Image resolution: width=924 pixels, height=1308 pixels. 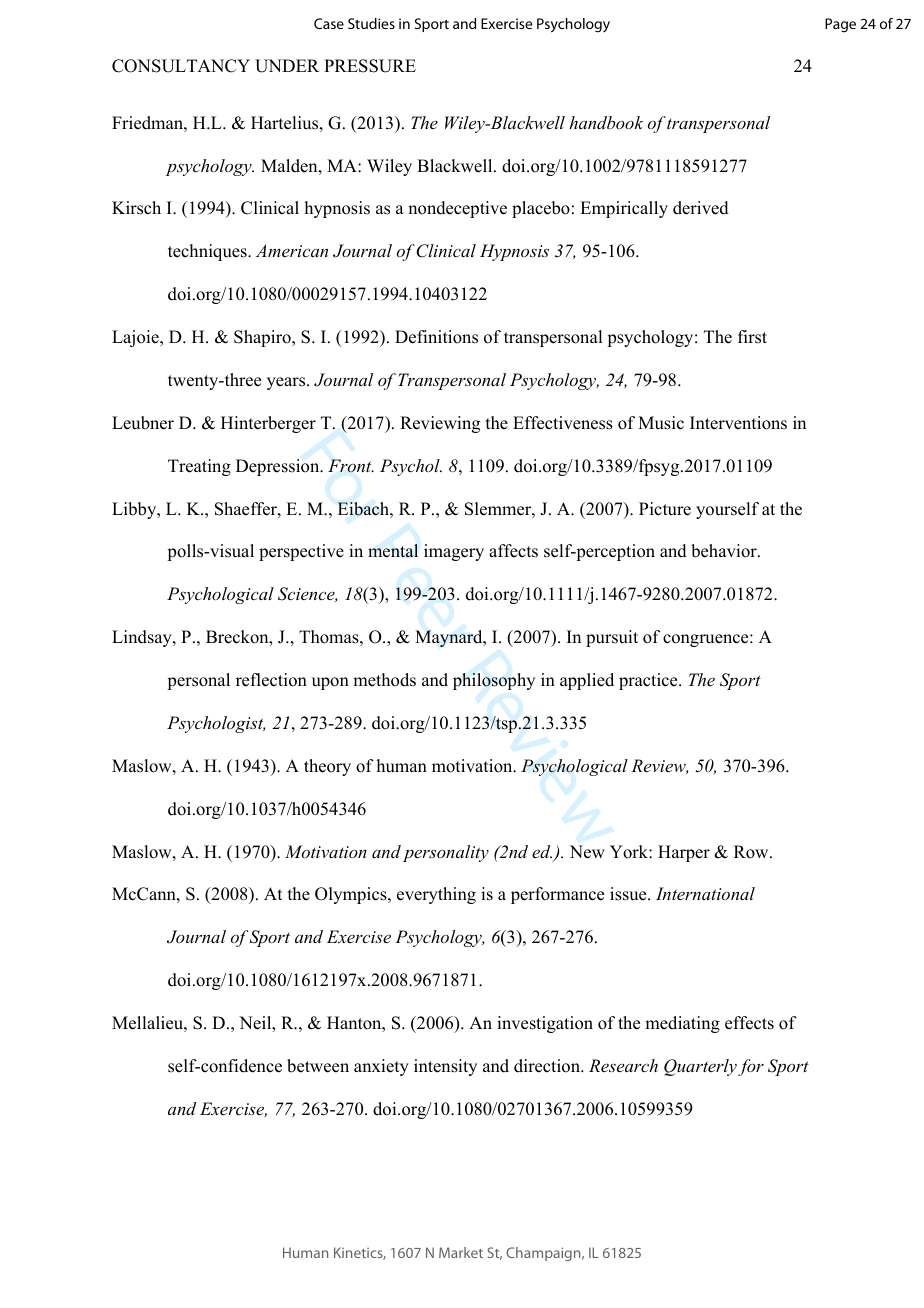 What do you see at coordinates (840, 25) in the screenshot?
I see `Page` at bounding box center [840, 25].
